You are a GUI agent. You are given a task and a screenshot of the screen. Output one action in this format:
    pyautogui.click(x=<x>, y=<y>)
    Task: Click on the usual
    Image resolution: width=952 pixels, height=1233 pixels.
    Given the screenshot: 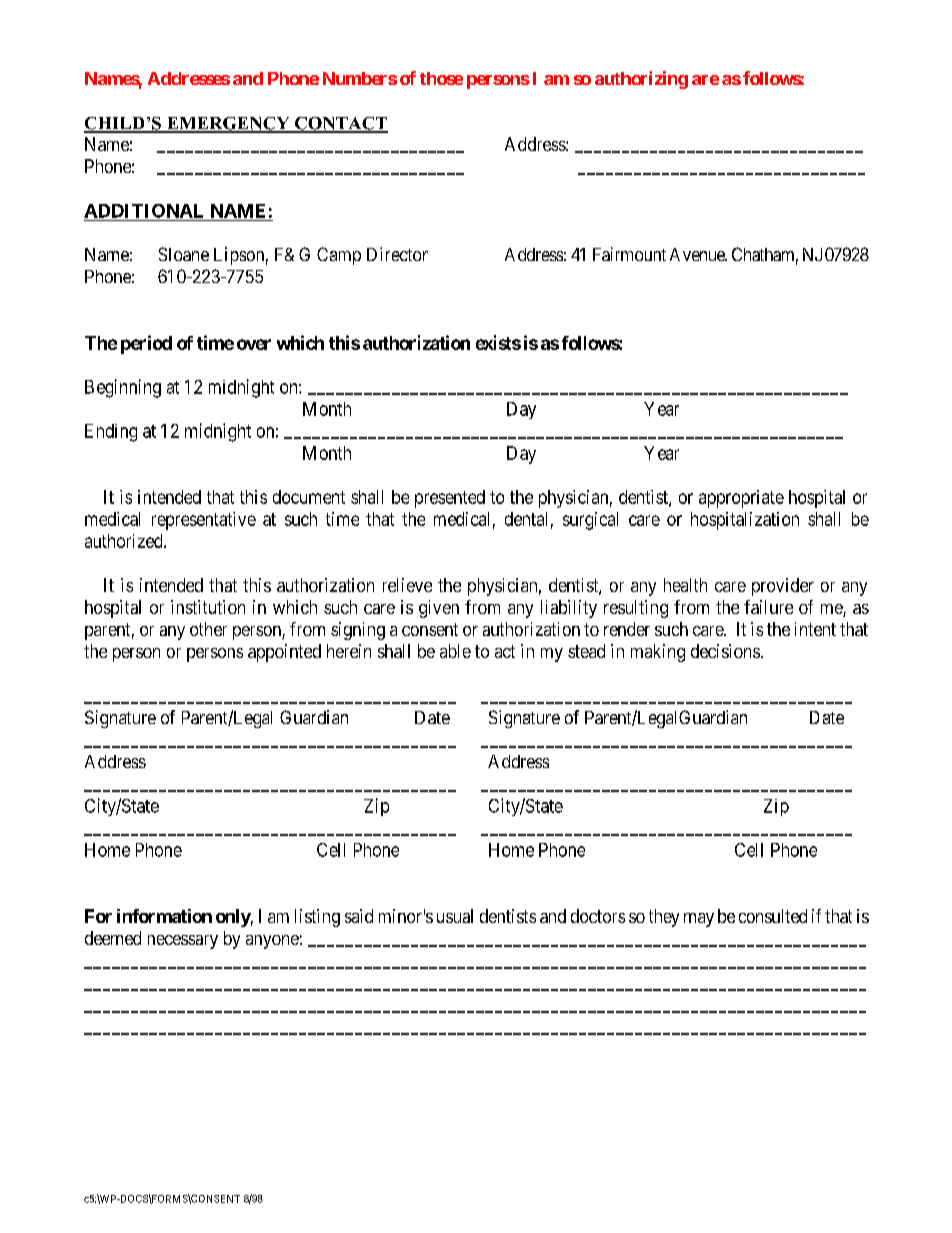 What is the action you would take?
    pyautogui.click(x=455, y=916)
